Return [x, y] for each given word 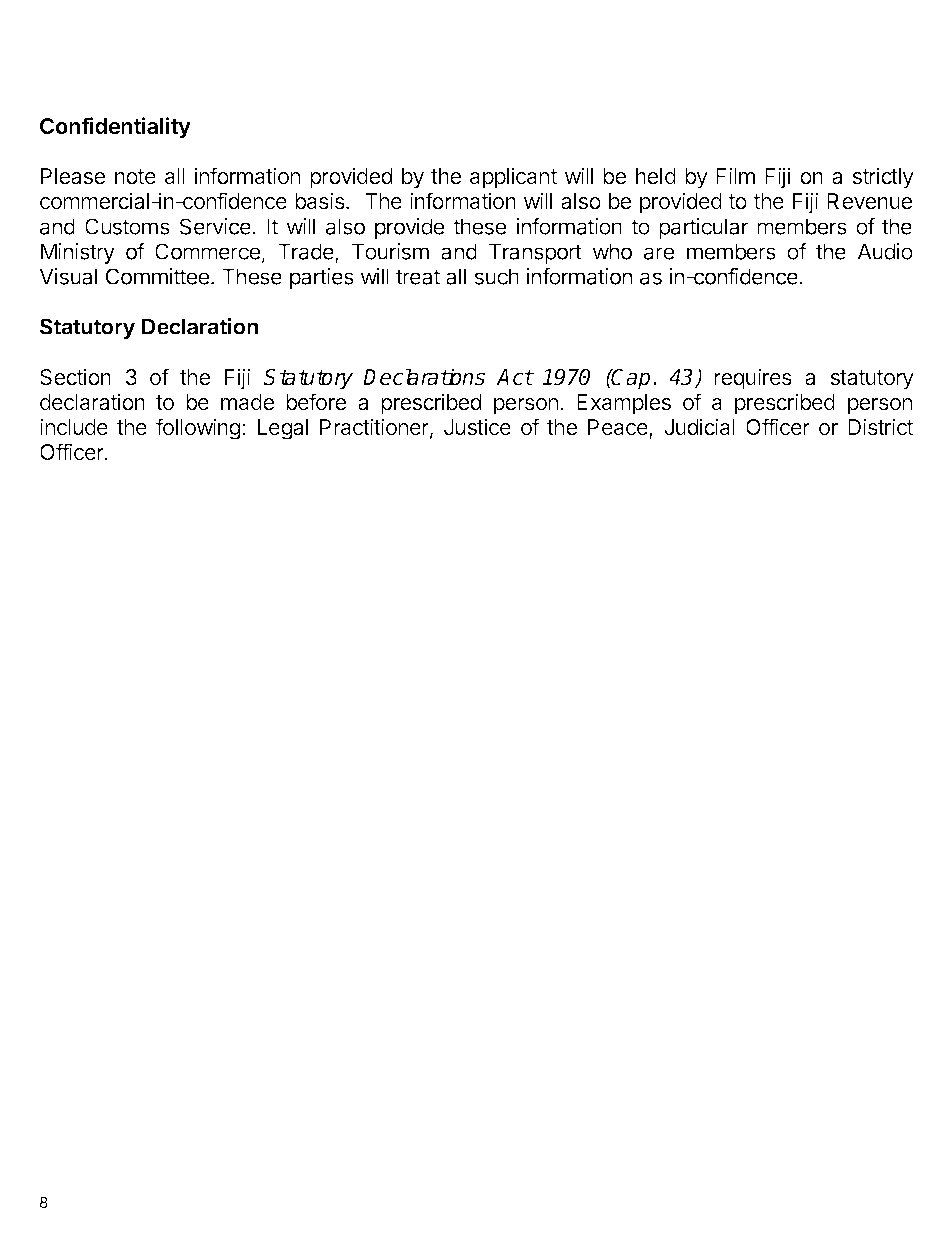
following [198, 429]
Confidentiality [115, 128]
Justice [477, 427]
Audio [885, 251]
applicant [513, 178]
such [496, 276]
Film [735, 175]
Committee [159, 276]
